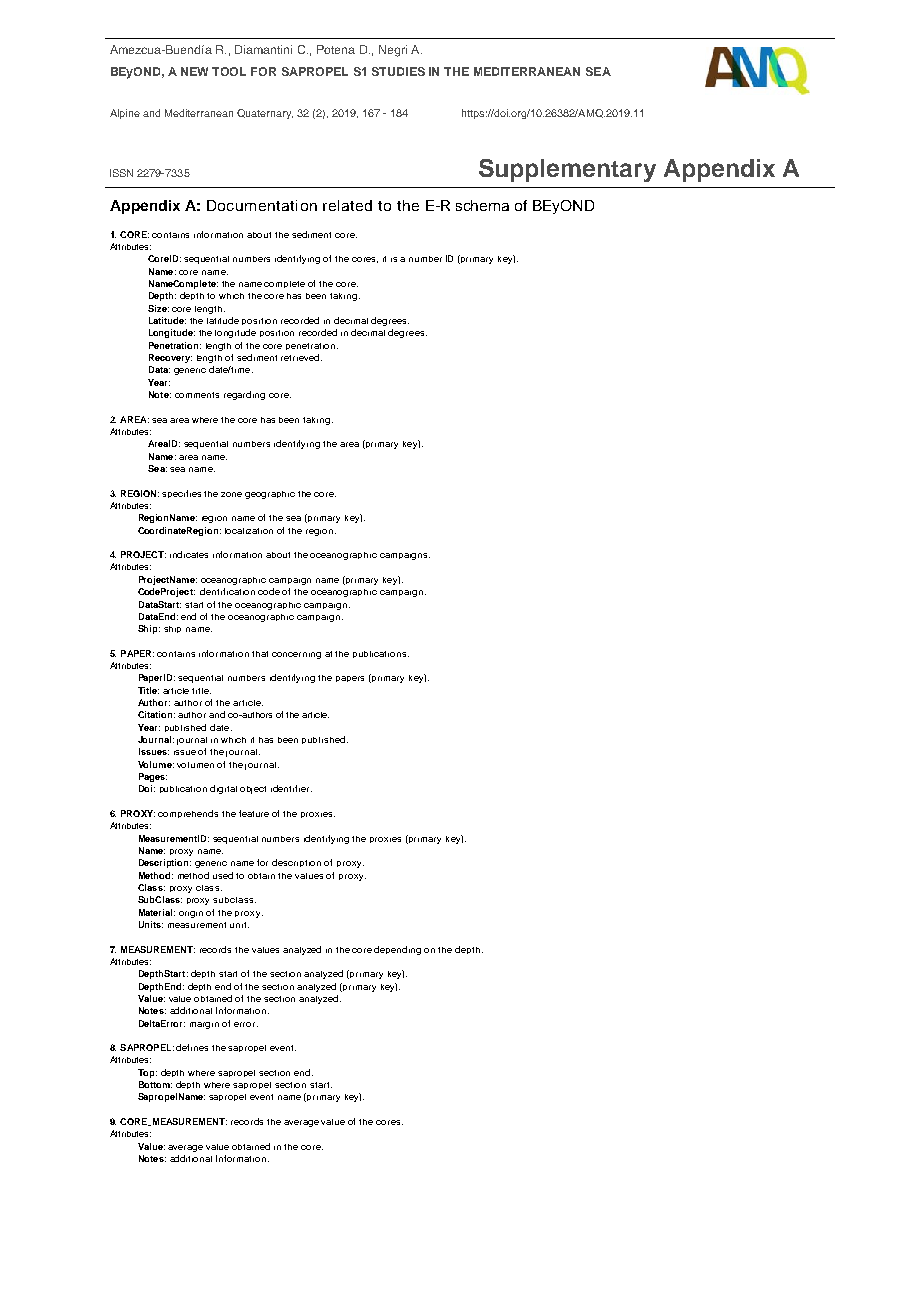  I want to click on STUDIES, so click(398, 71).
